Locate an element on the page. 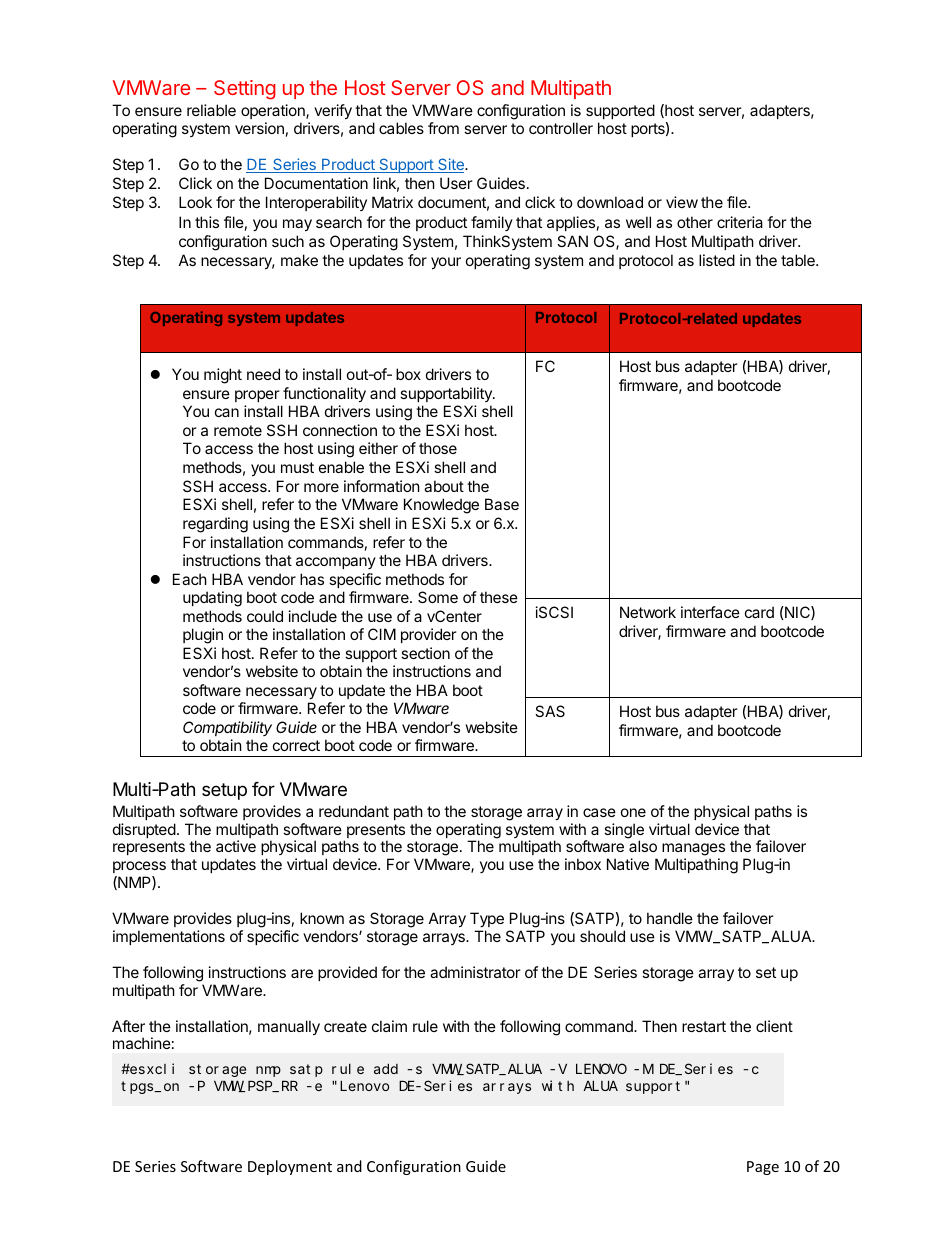 This page has height=1233, width=952. setup is located at coordinates (224, 791).
